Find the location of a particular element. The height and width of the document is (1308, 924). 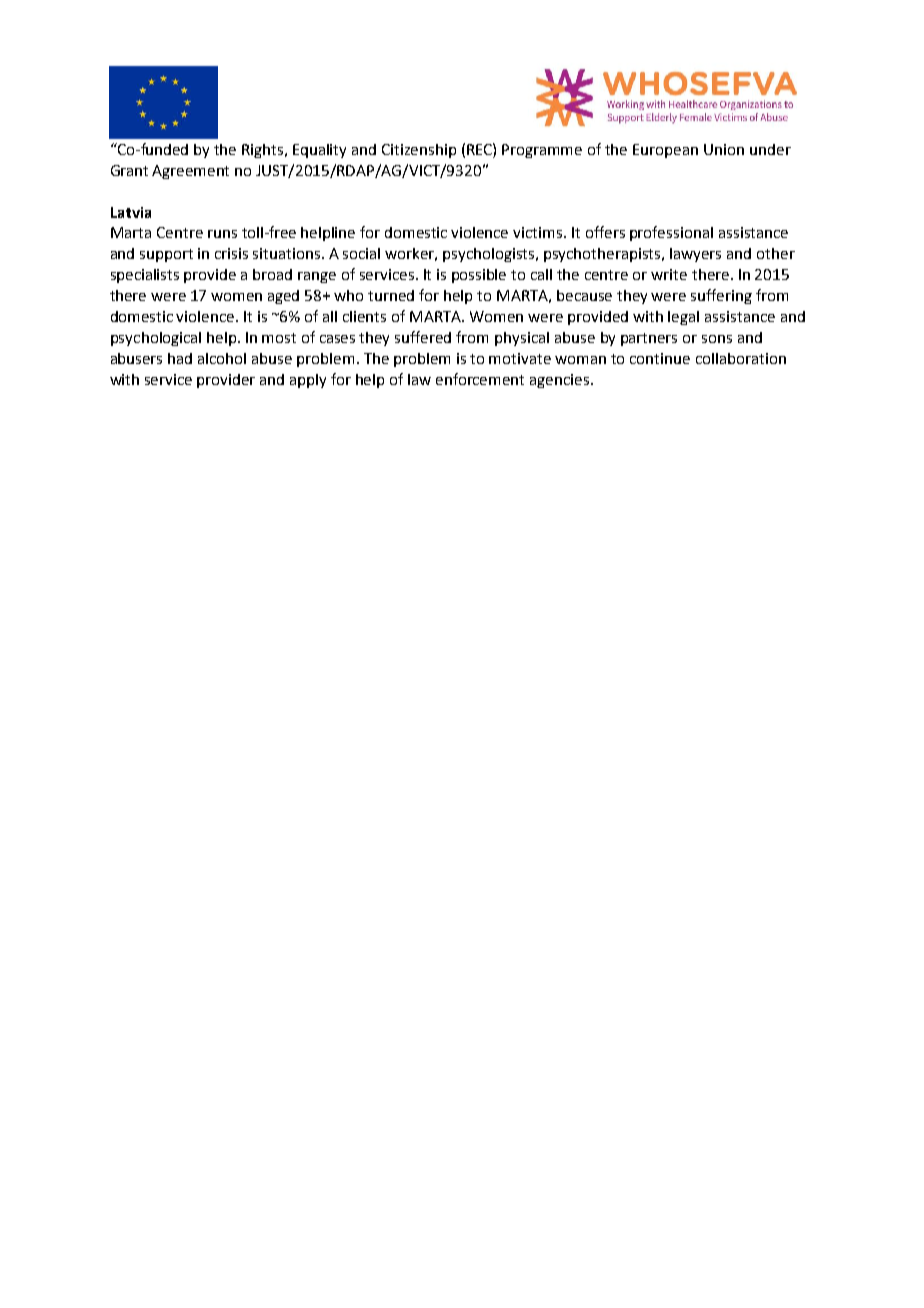

enforcement is located at coordinates (480, 379).
